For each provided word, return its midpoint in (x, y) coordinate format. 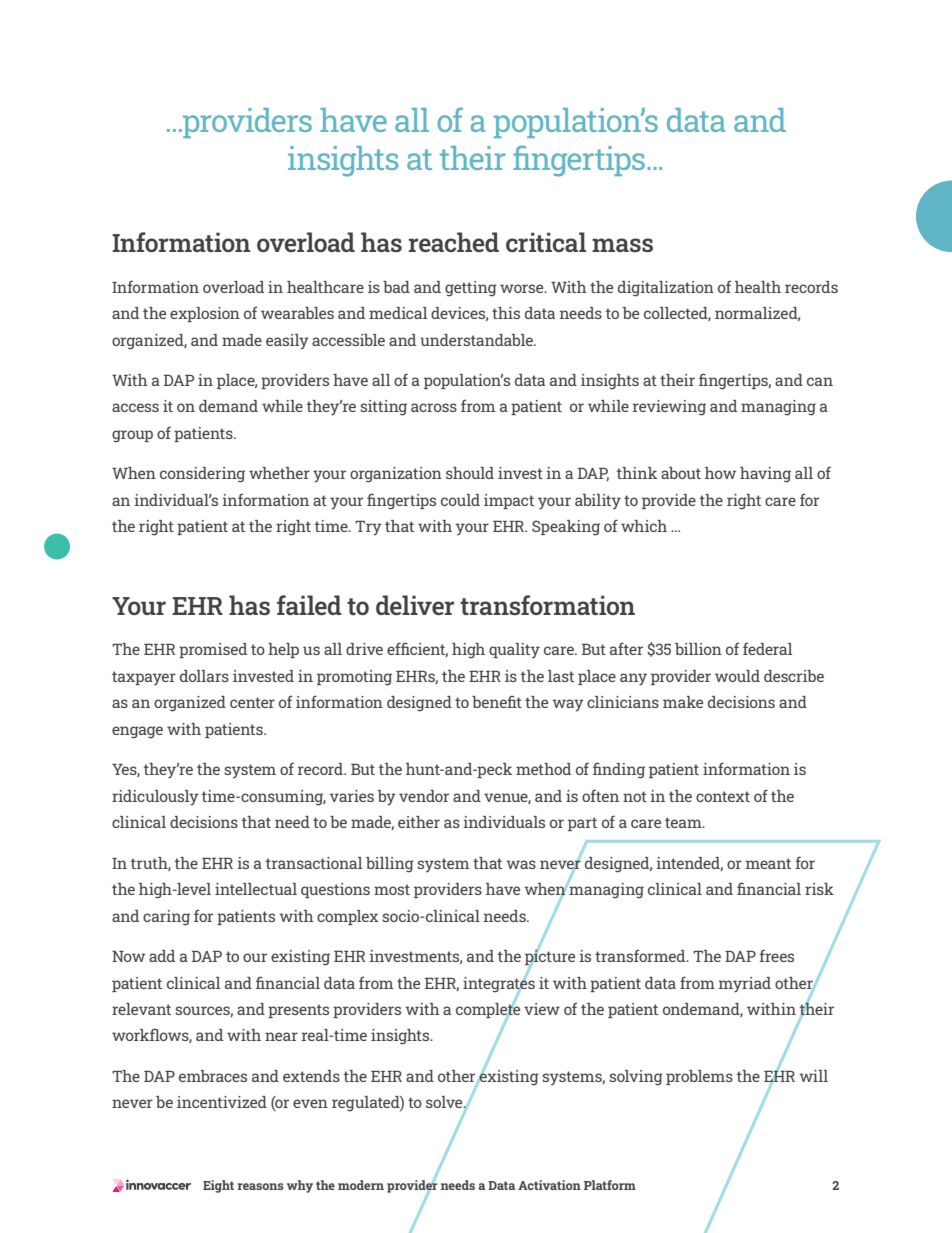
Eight (218, 1186)
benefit (497, 702)
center (252, 702)
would (737, 676)
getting (471, 289)
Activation (549, 1185)
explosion (205, 314)
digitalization (666, 289)
